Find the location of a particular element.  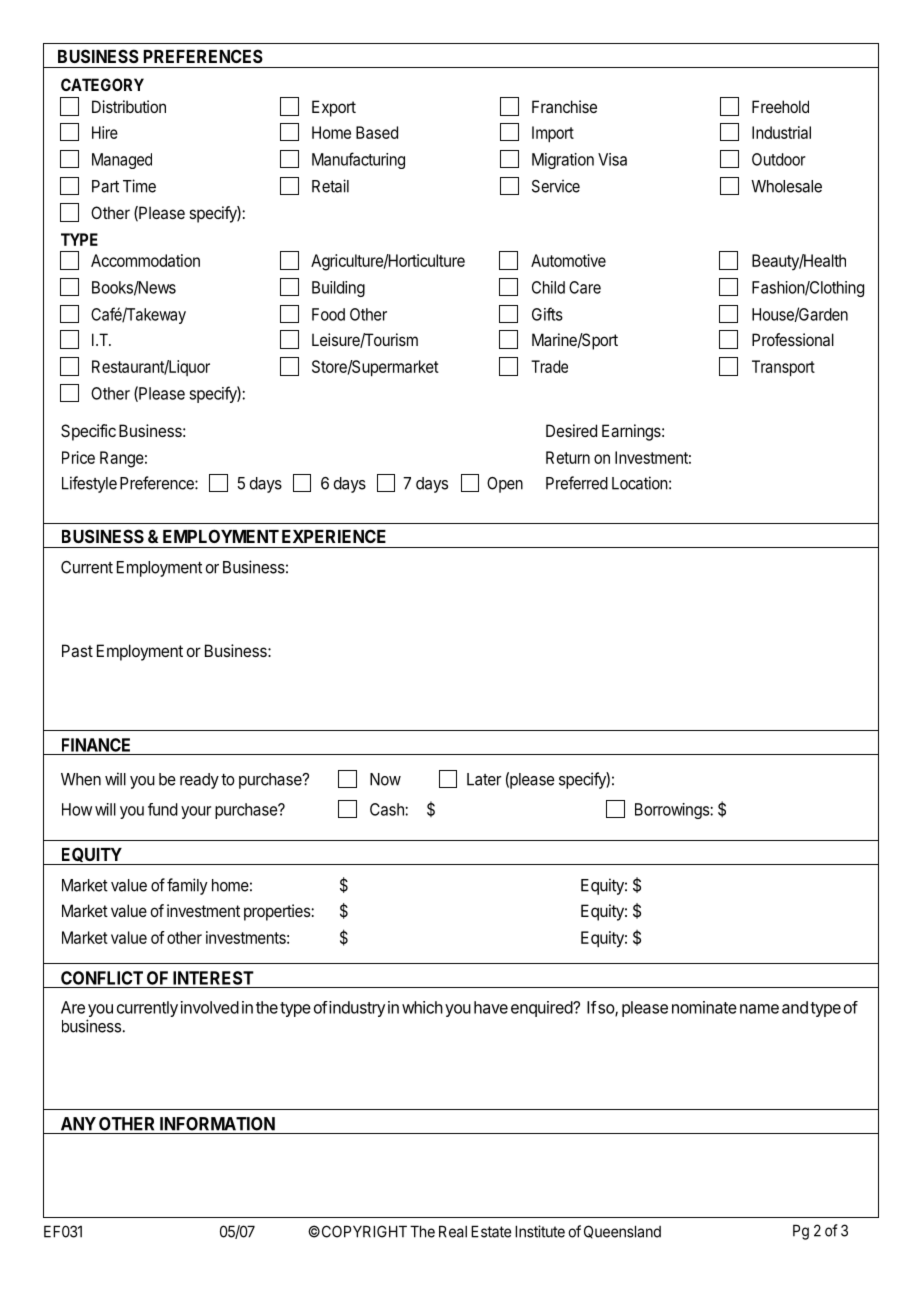

Based is located at coordinates (377, 132).
